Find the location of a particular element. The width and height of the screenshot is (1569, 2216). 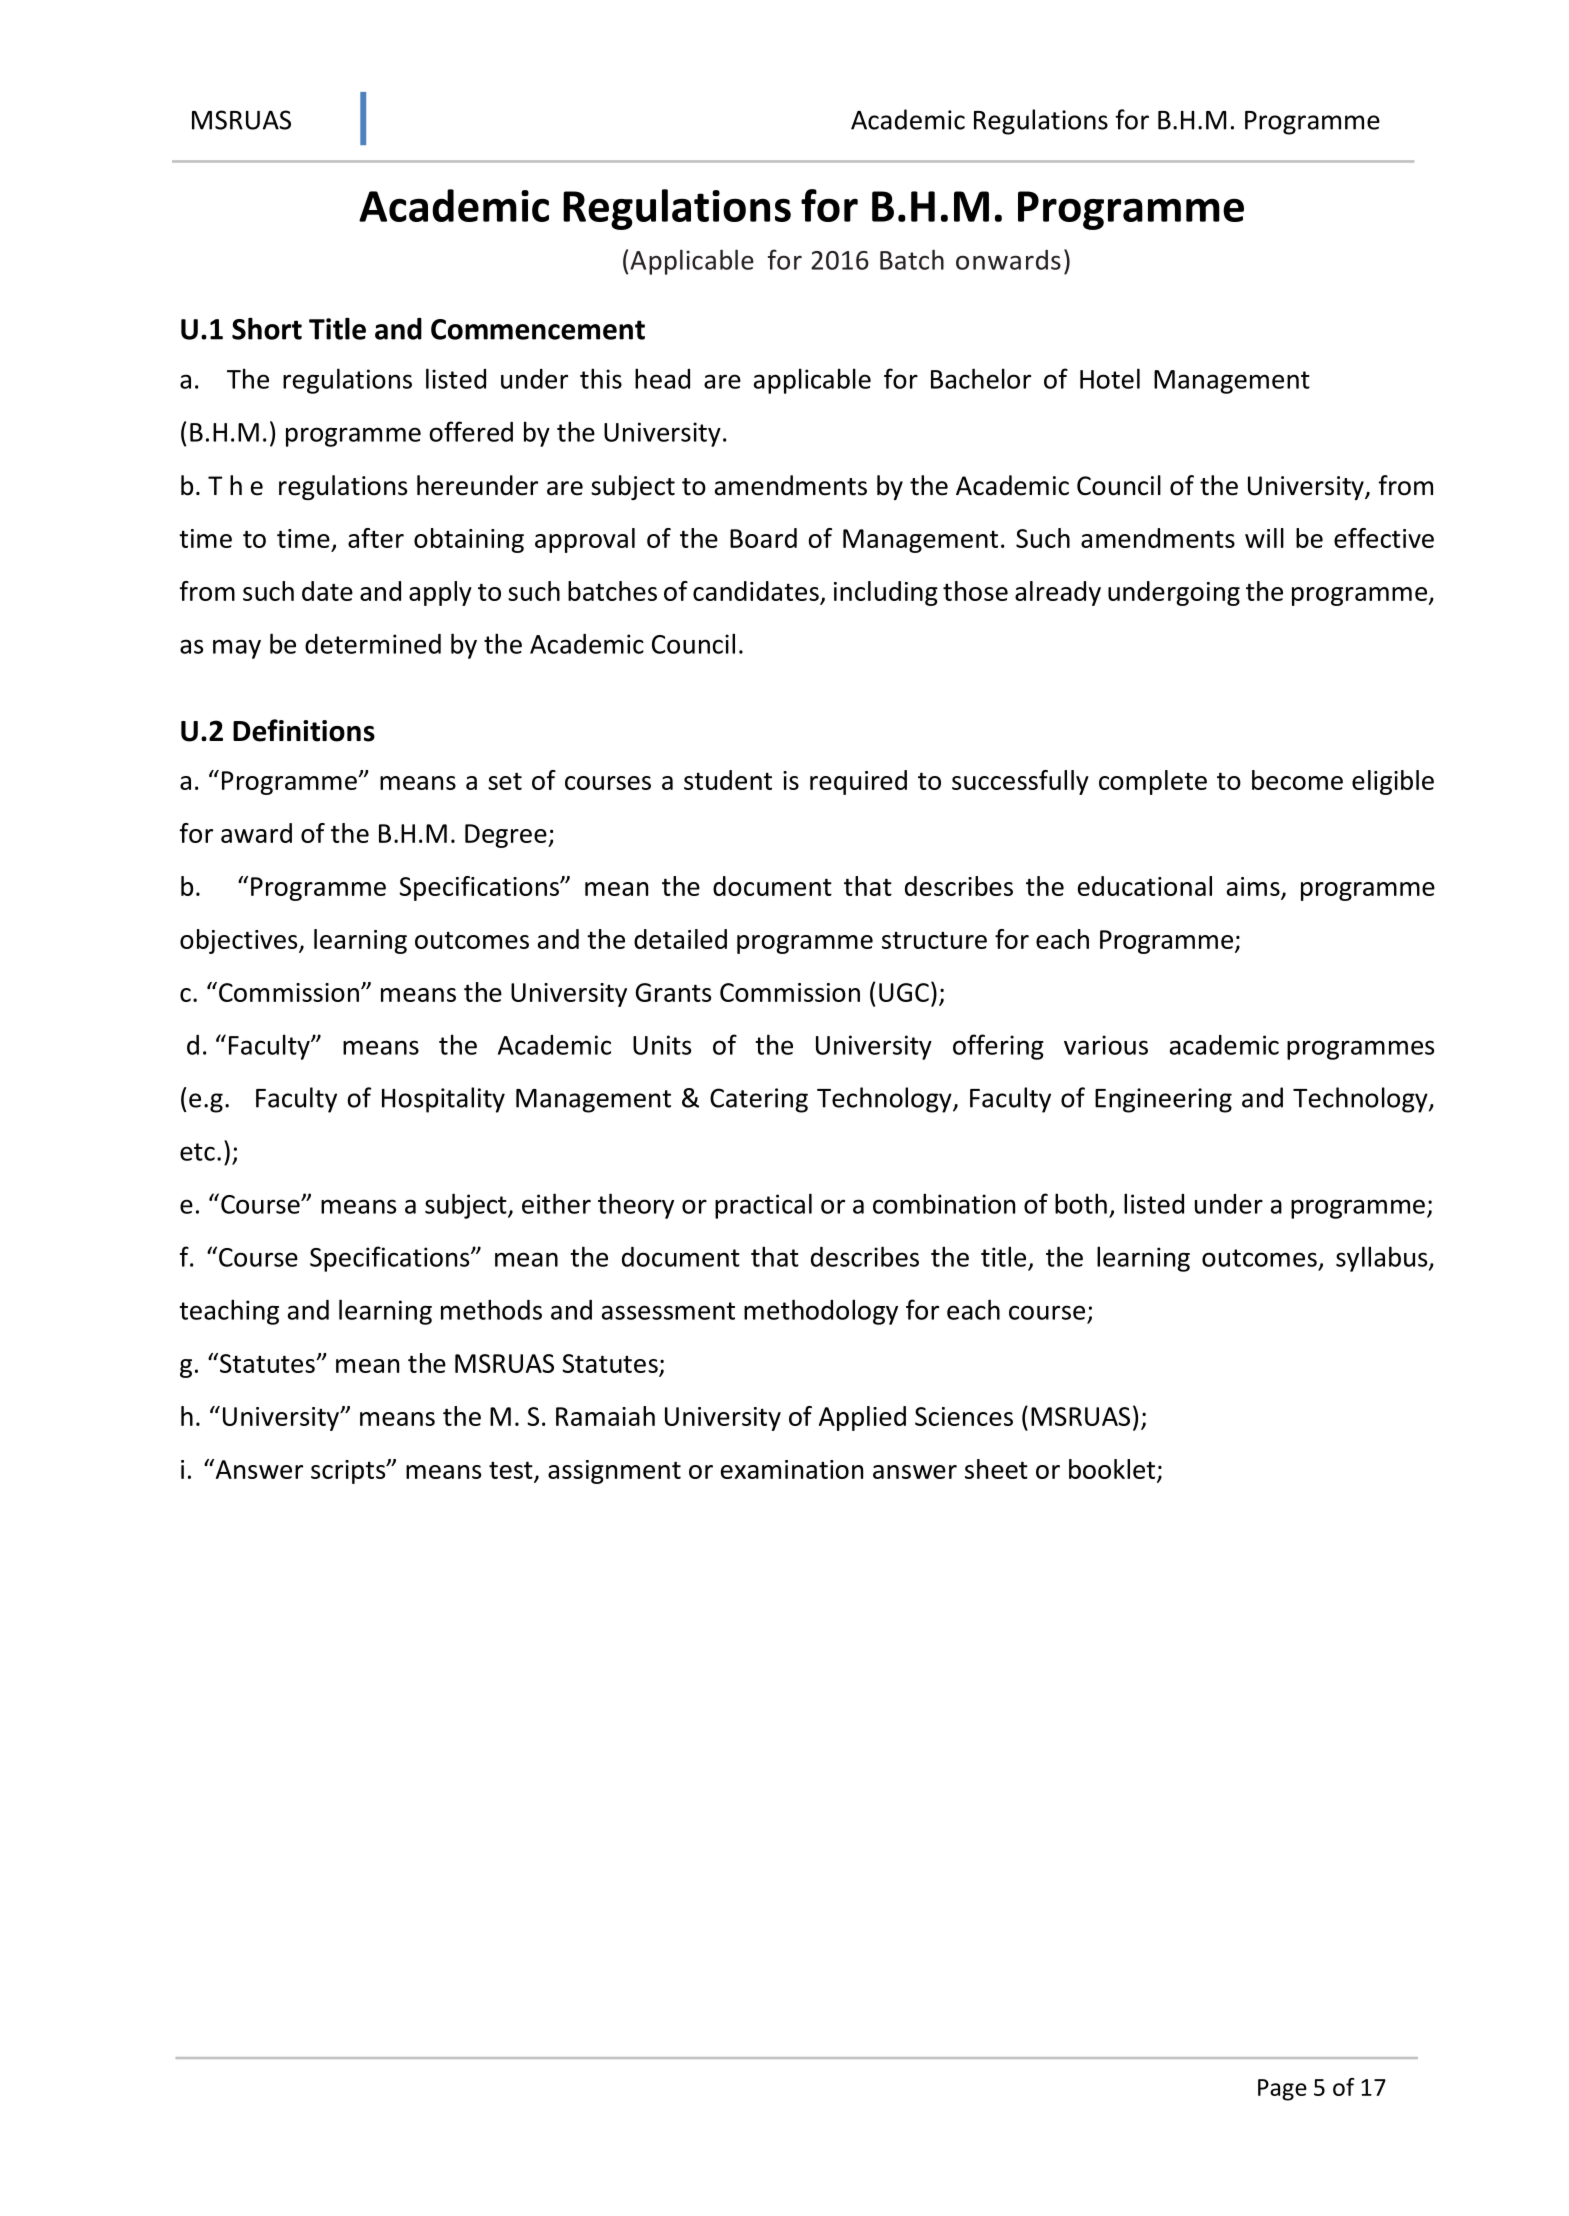

practical is located at coordinates (763, 1206).
